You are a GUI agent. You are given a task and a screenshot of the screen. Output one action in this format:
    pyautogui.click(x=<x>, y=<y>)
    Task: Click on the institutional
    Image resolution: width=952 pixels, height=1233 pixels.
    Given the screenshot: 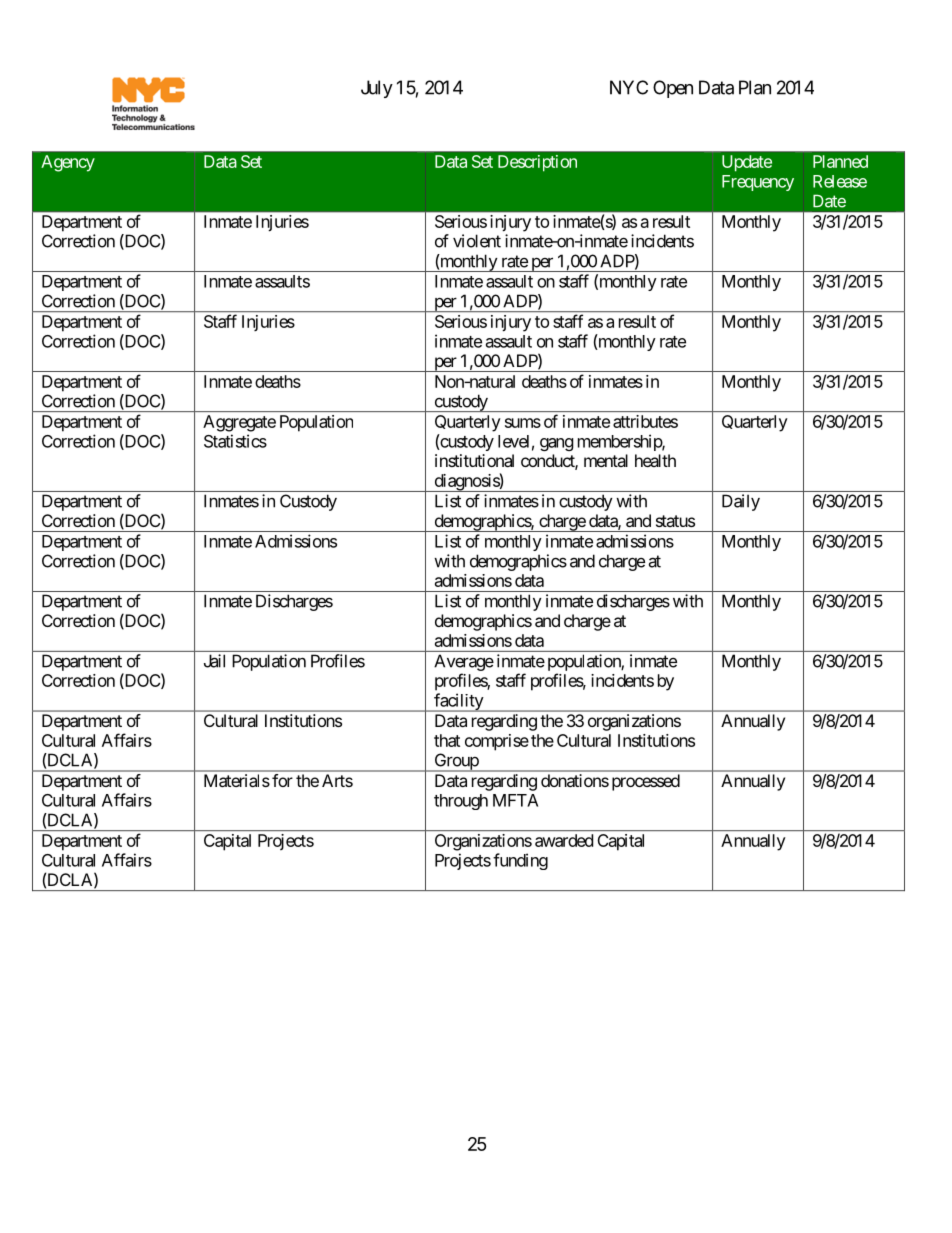 What is the action you would take?
    pyautogui.click(x=474, y=460)
